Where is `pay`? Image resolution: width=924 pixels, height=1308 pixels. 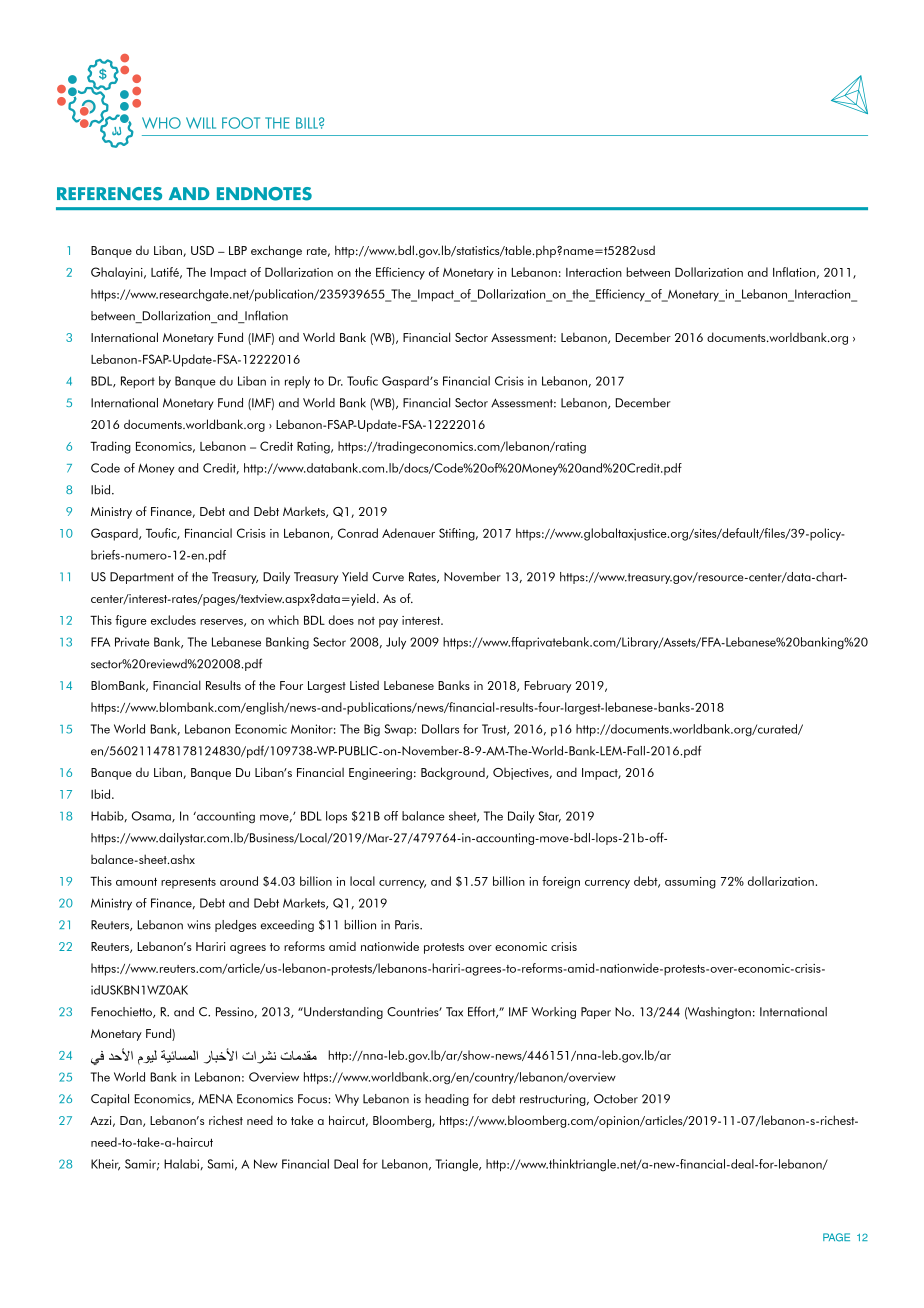 pay is located at coordinates (388, 623).
